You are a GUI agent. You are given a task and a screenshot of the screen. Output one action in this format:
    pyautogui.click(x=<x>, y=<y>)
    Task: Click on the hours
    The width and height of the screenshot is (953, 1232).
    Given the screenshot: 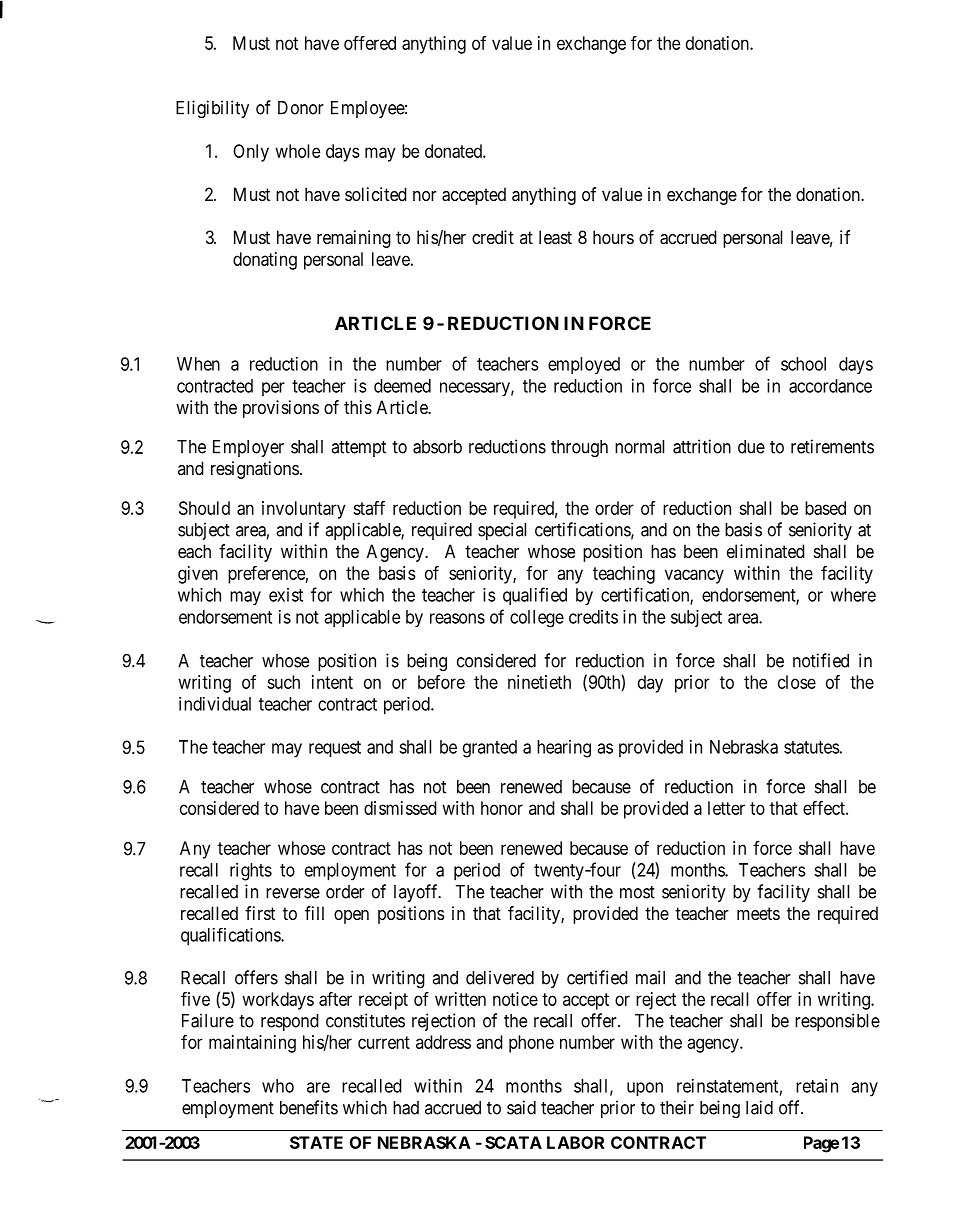 What is the action you would take?
    pyautogui.click(x=613, y=237)
